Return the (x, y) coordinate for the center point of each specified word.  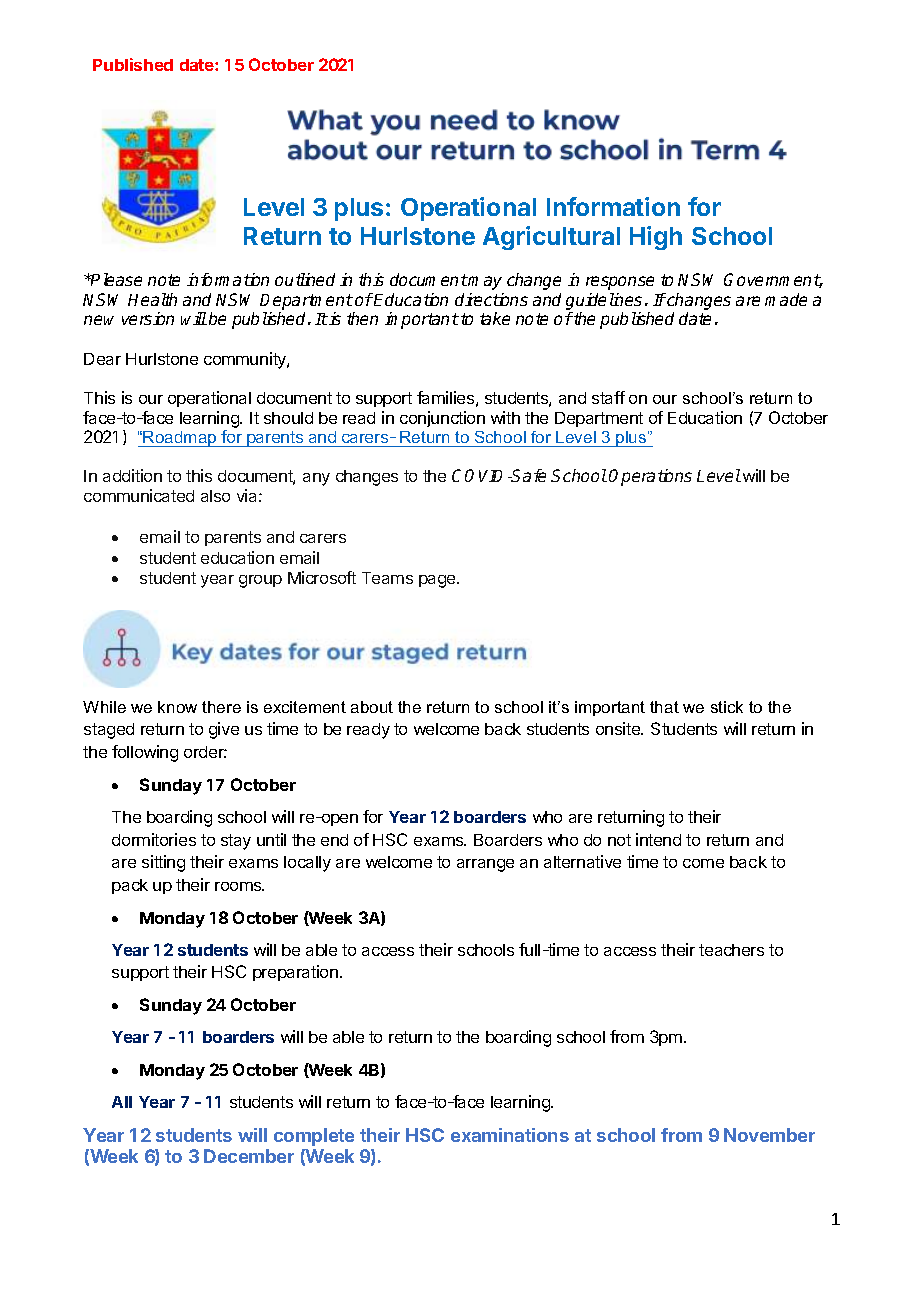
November (769, 1135)
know (177, 707)
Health (152, 299)
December (249, 1156)
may (484, 283)
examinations (510, 1135)
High (656, 238)
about (372, 707)
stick (727, 707)
